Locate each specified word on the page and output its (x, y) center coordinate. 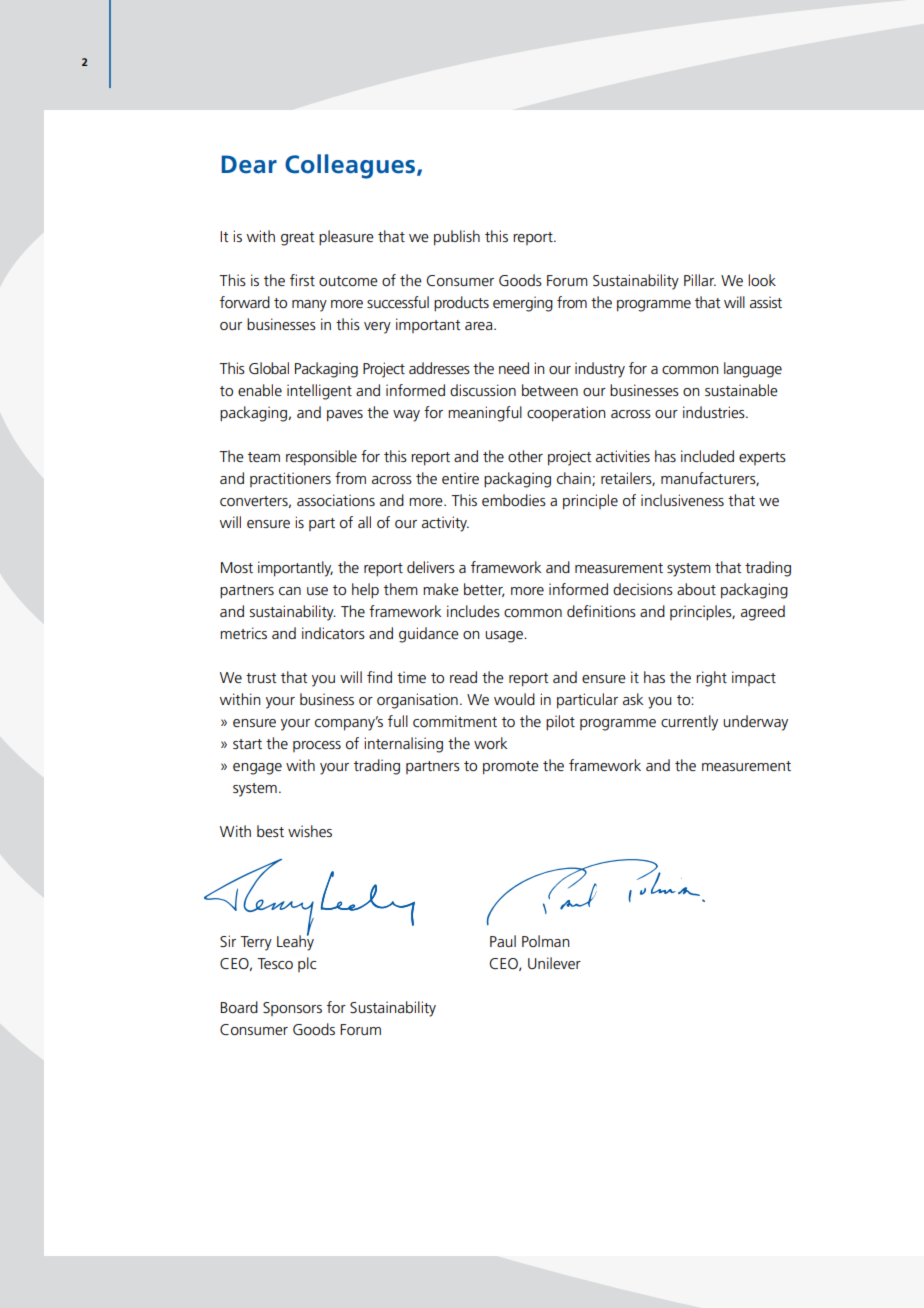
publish (457, 238)
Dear (249, 164)
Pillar (700, 280)
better (484, 590)
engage (257, 769)
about (696, 589)
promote (511, 768)
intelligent (319, 392)
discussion (483, 390)
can (290, 591)
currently (689, 723)
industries (715, 412)
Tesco (275, 963)
